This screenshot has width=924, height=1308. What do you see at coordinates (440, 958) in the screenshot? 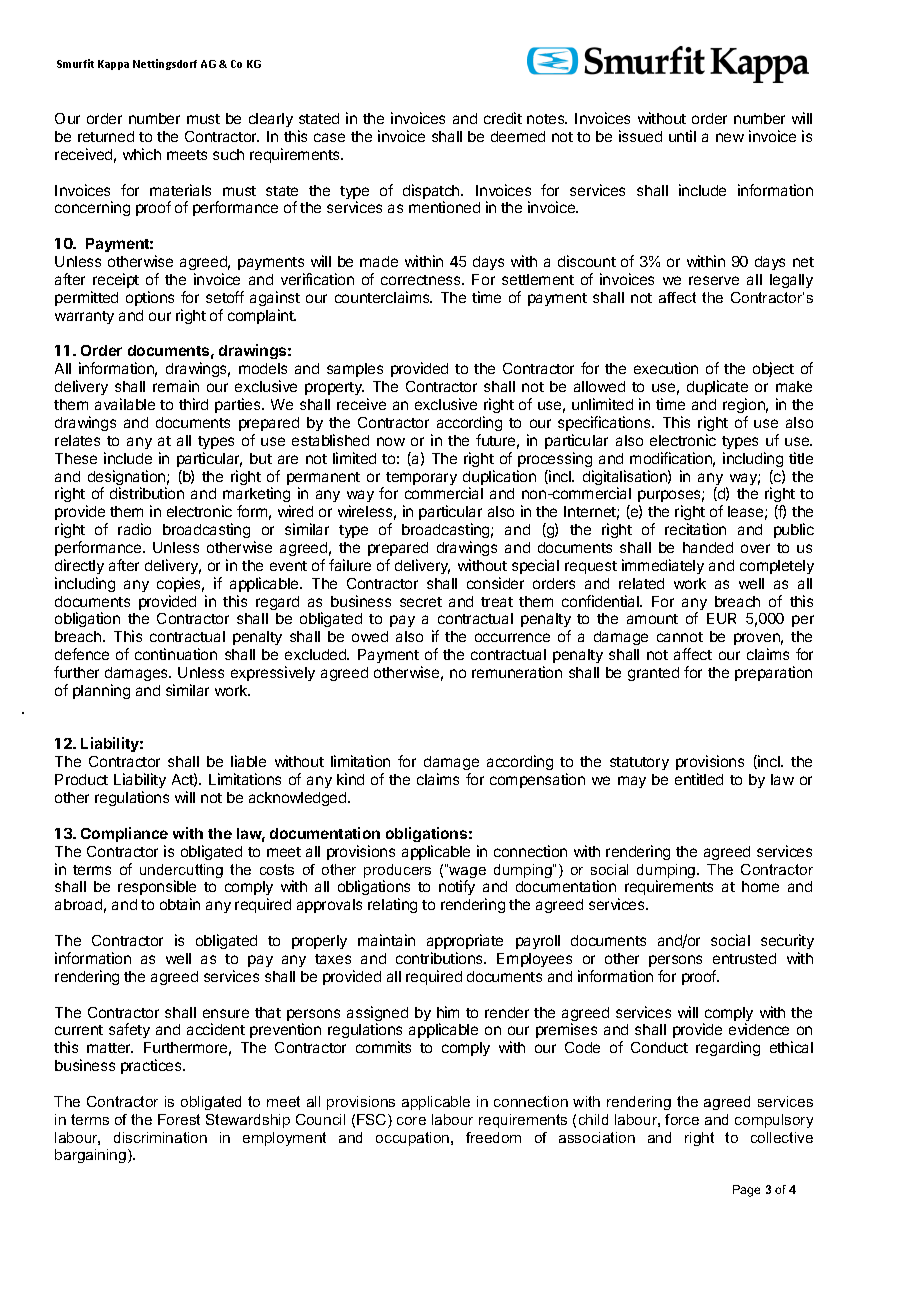
I see `contributions` at bounding box center [440, 958].
